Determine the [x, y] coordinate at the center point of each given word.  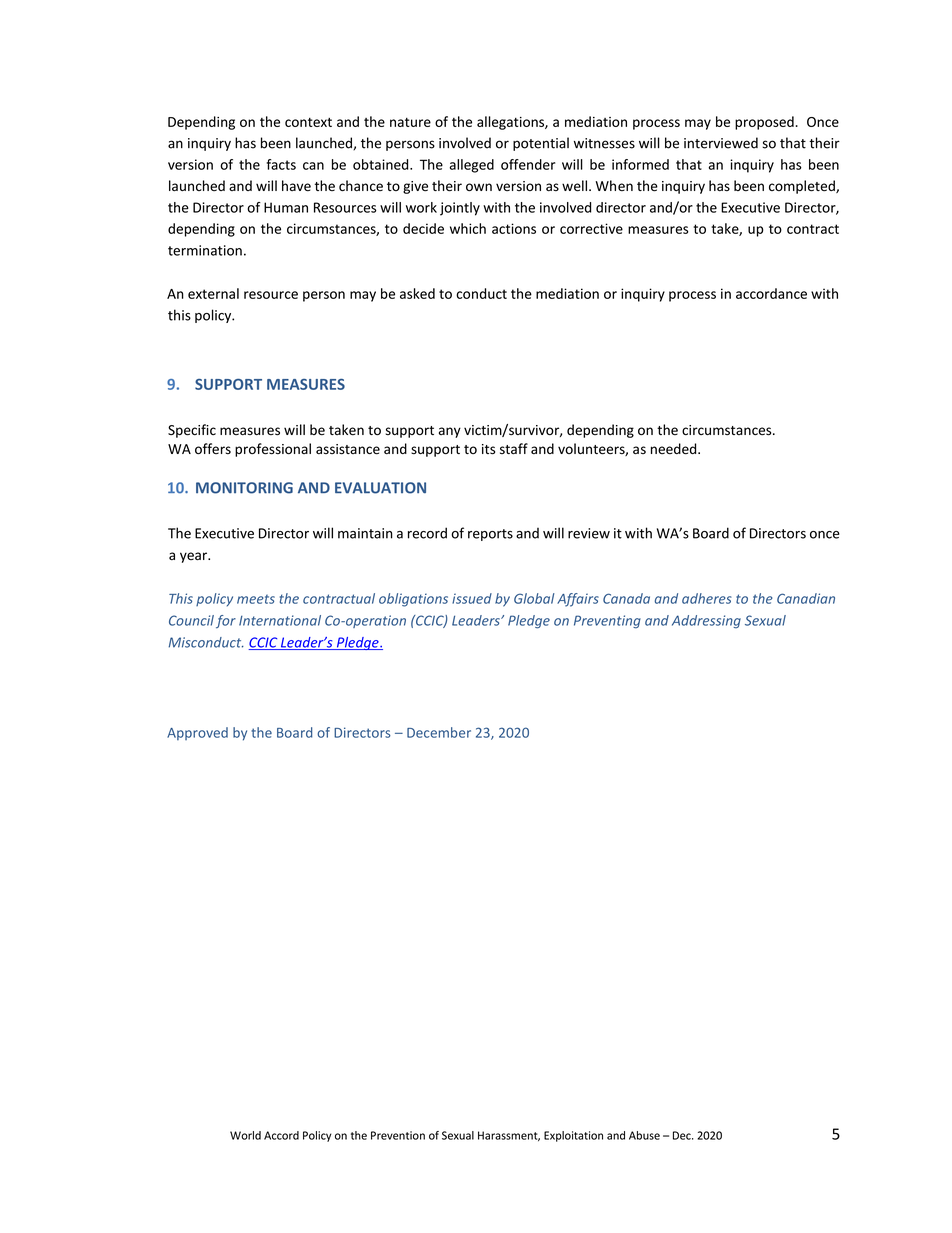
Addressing [706, 622]
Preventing [607, 622]
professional [273, 450]
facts [281, 164]
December [439, 732]
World [245, 1135]
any [450, 432]
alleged [471, 166]
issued [472, 598]
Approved [197, 733]
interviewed [721, 143]
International [280, 620]
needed [675, 449]
